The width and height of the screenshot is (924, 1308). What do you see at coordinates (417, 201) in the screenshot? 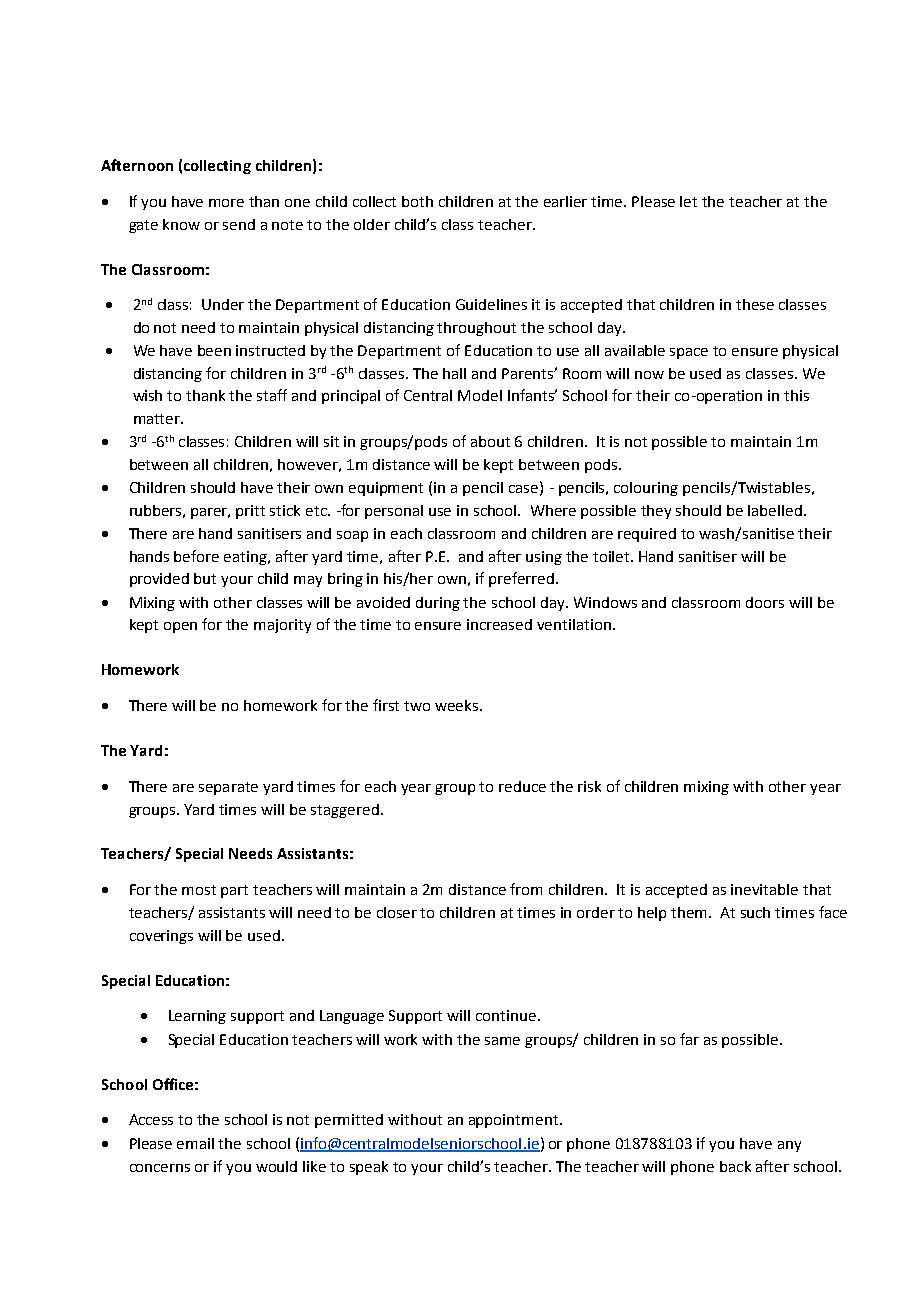
I see `both` at bounding box center [417, 201].
